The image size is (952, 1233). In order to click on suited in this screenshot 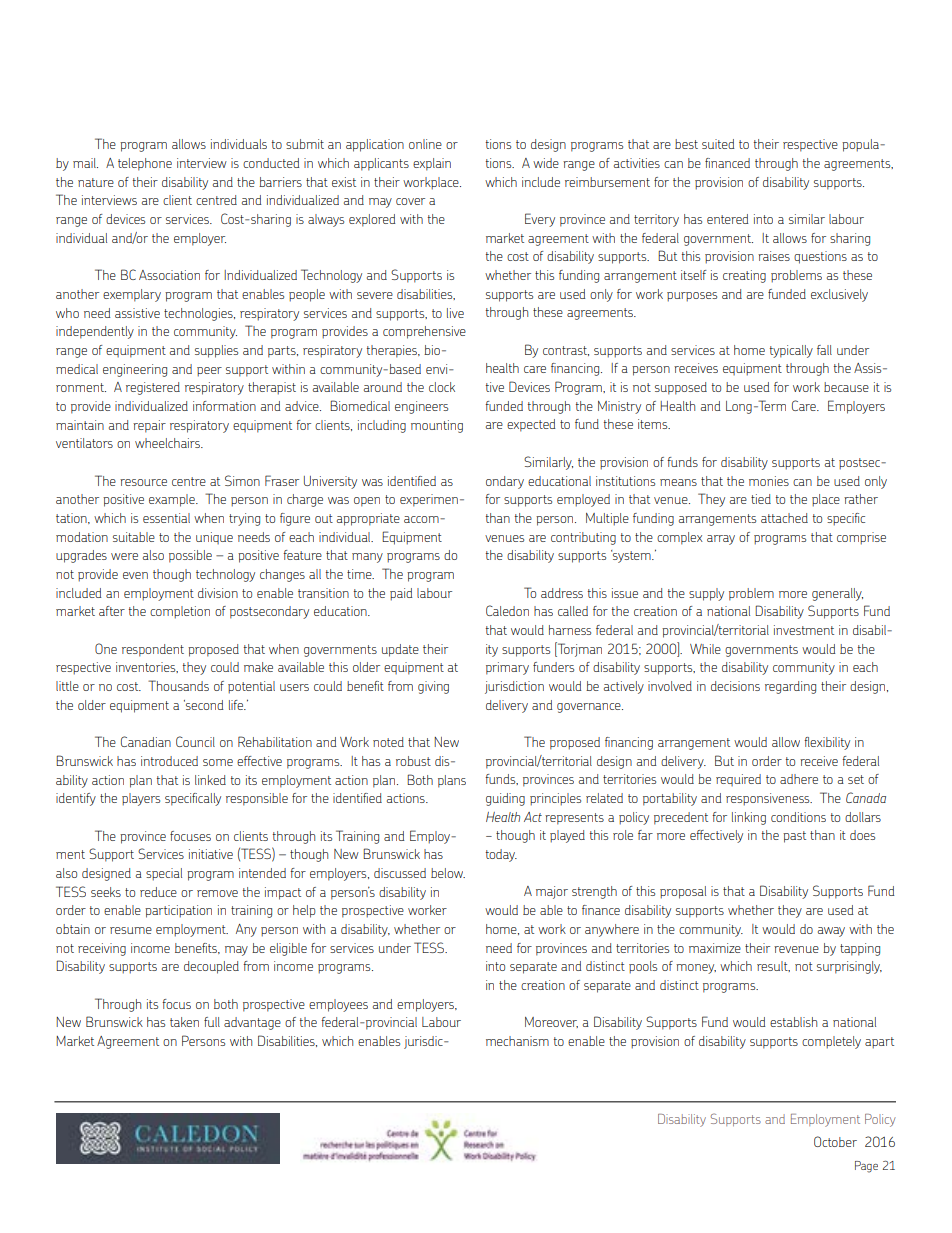, I will do `click(718, 144)`.
